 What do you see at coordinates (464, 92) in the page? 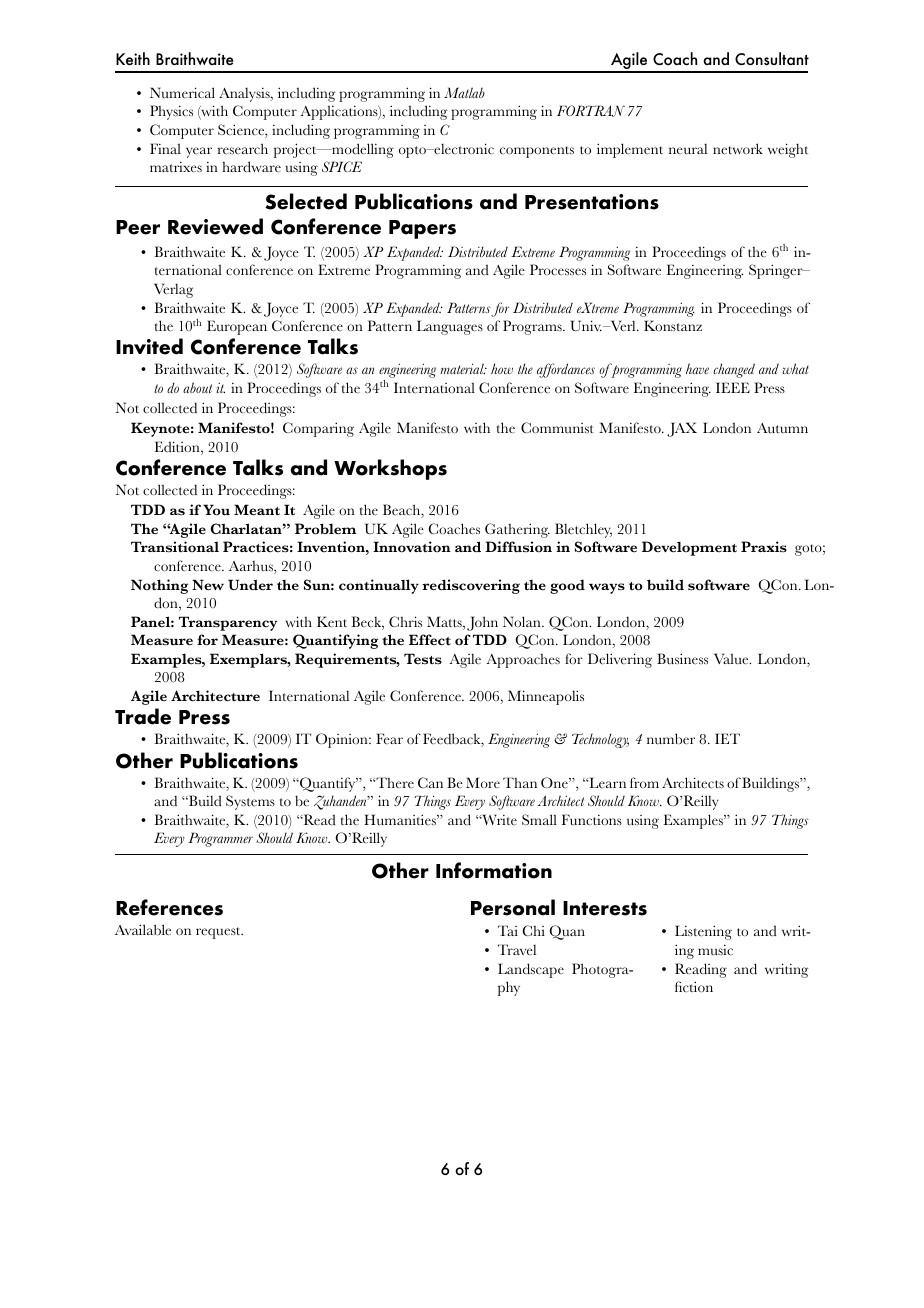
I see `Matlab` at bounding box center [464, 92].
